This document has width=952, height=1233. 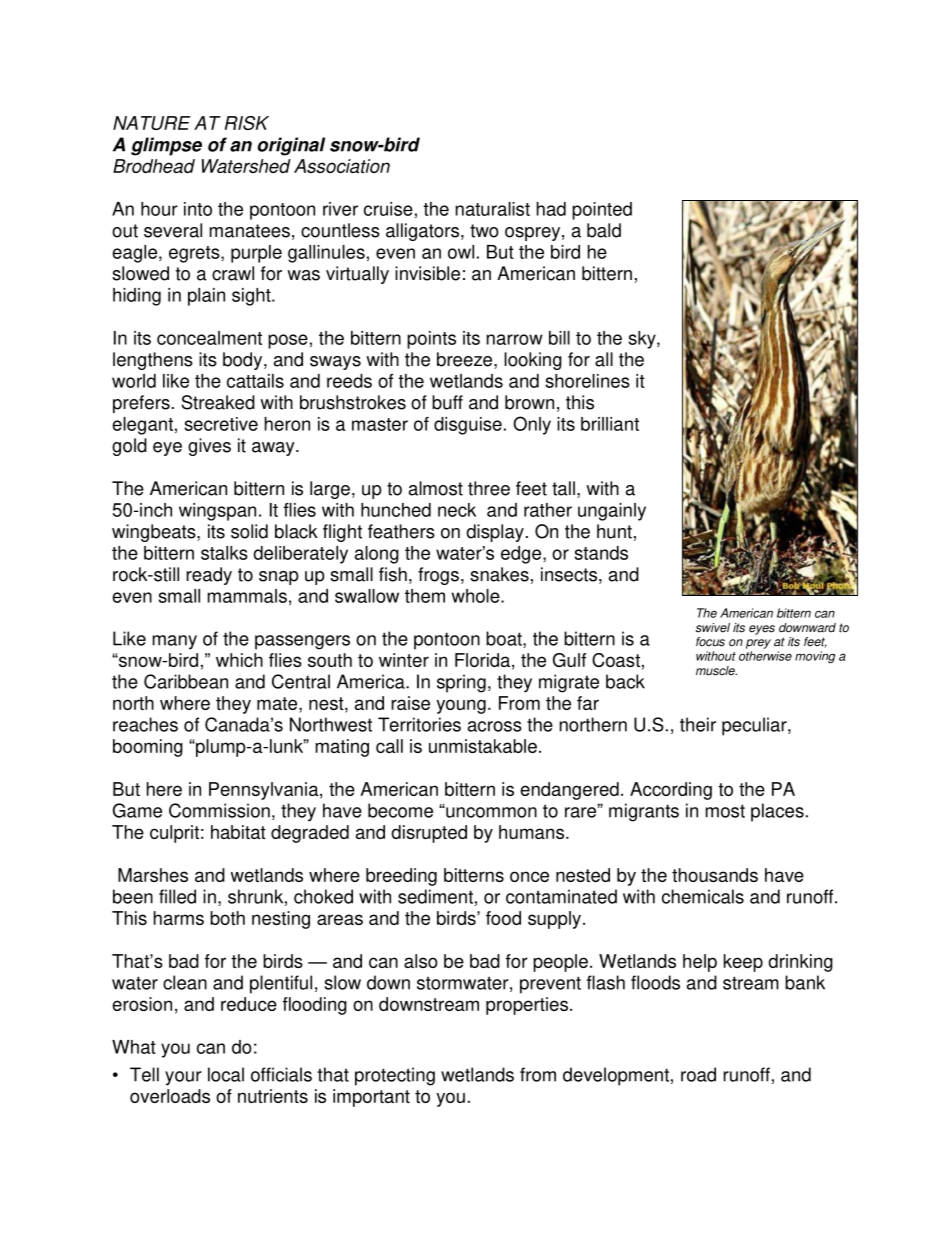 What do you see at coordinates (457, 510) in the document?
I see `neck` at bounding box center [457, 510].
